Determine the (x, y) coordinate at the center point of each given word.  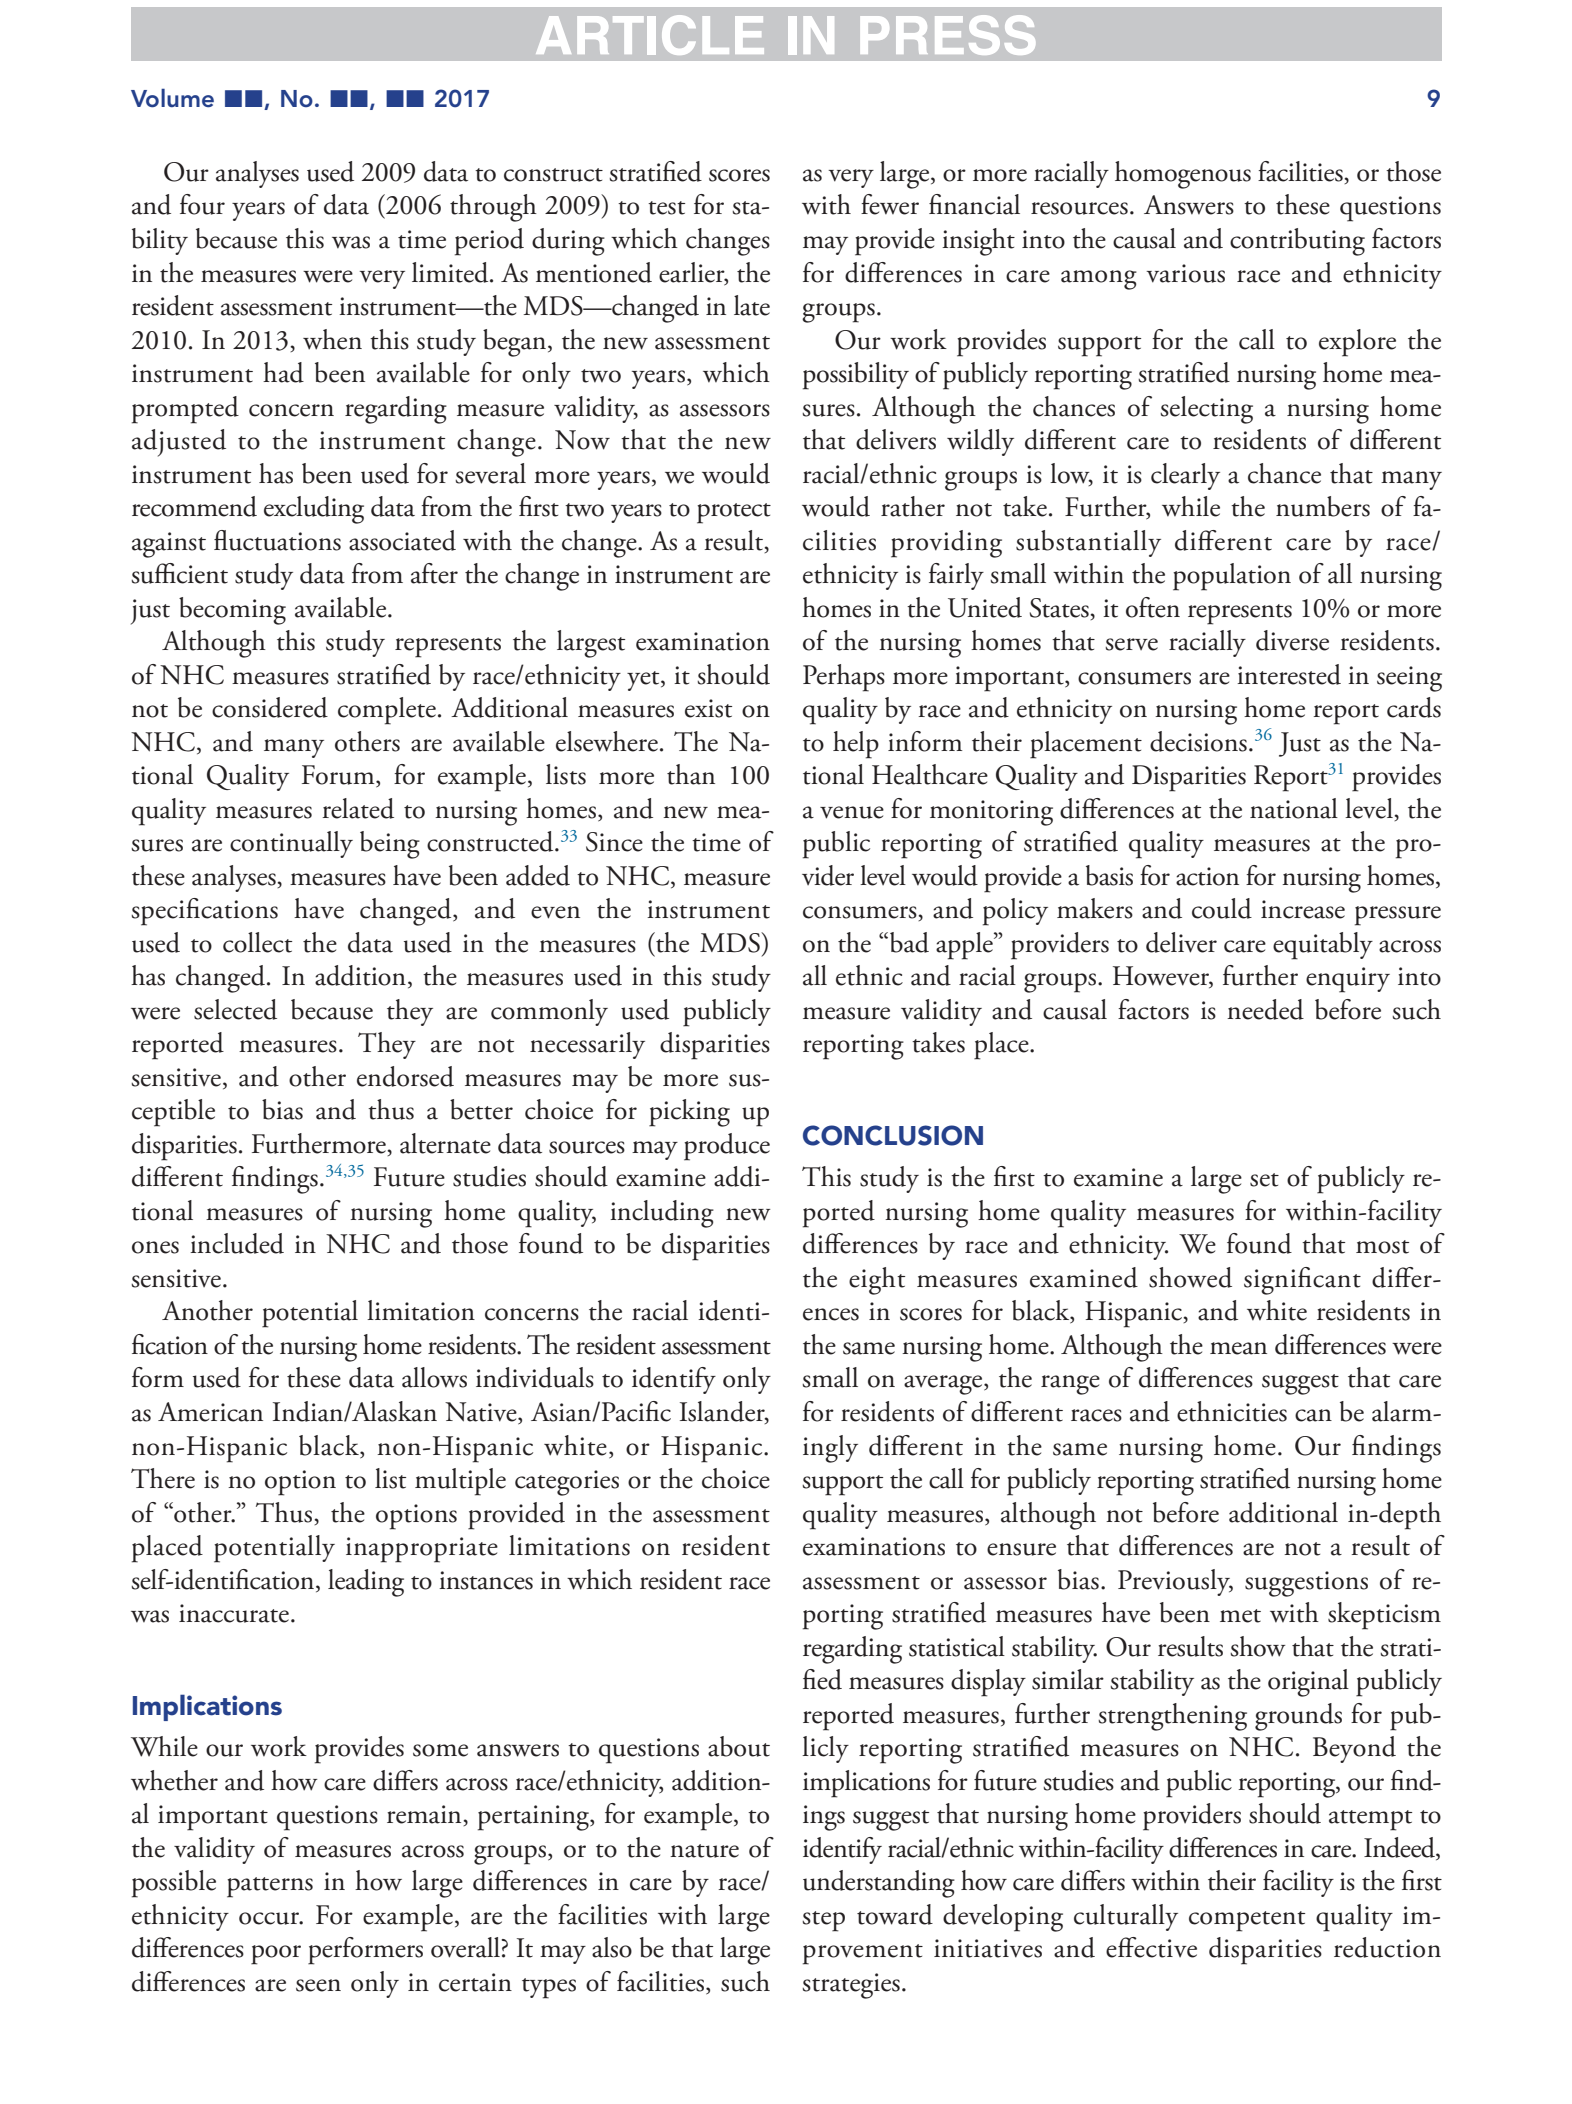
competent (1247, 1921)
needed (1265, 1009)
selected (235, 1009)
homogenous (1183, 175)
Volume (172, 98)
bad (909, 942)
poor (276, 1955)
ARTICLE (650, 35)
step (823, 1921)
